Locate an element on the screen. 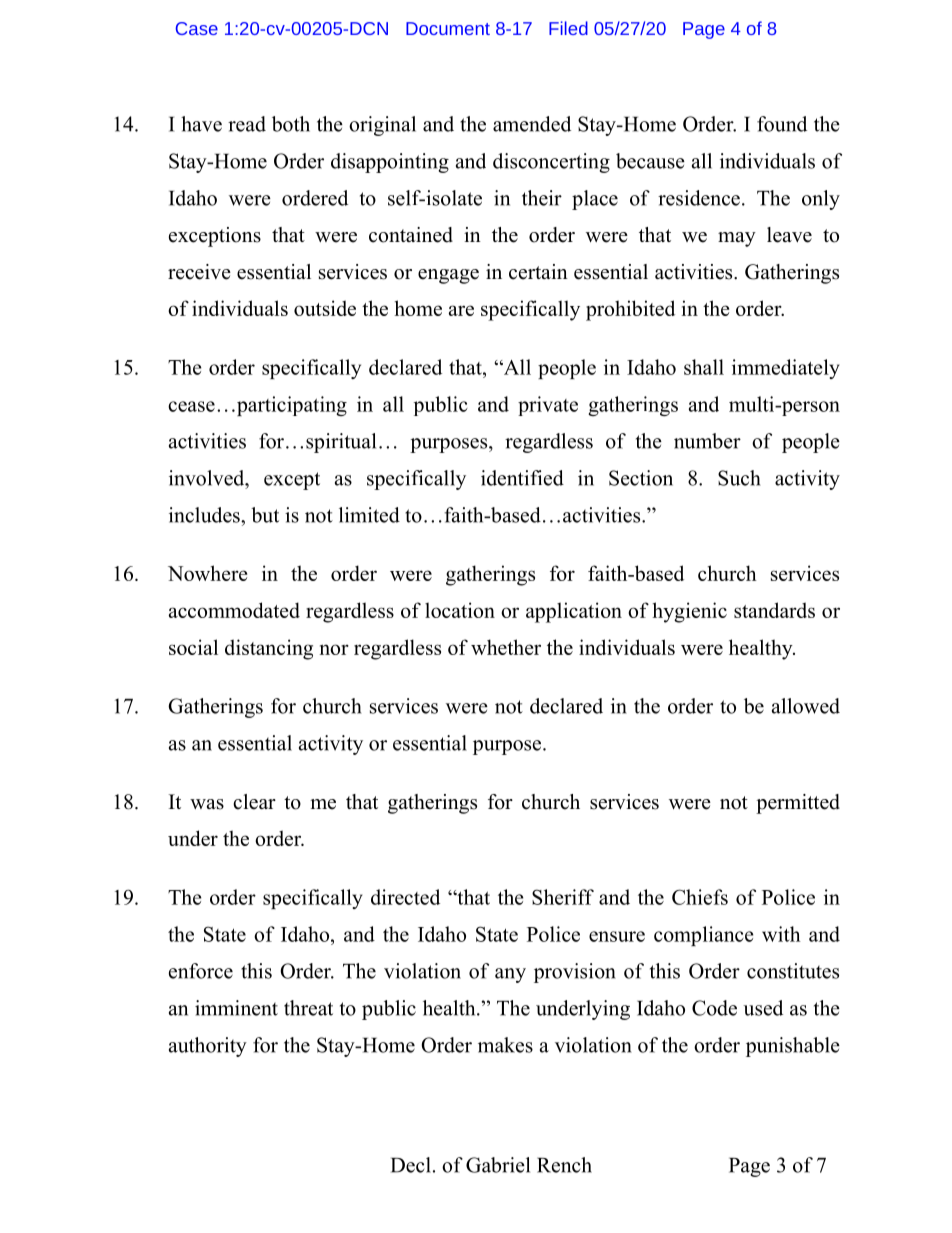 Image resolution: width=952 pixels, height=1233 pixels. identified is located at coordinates (522, 478).
